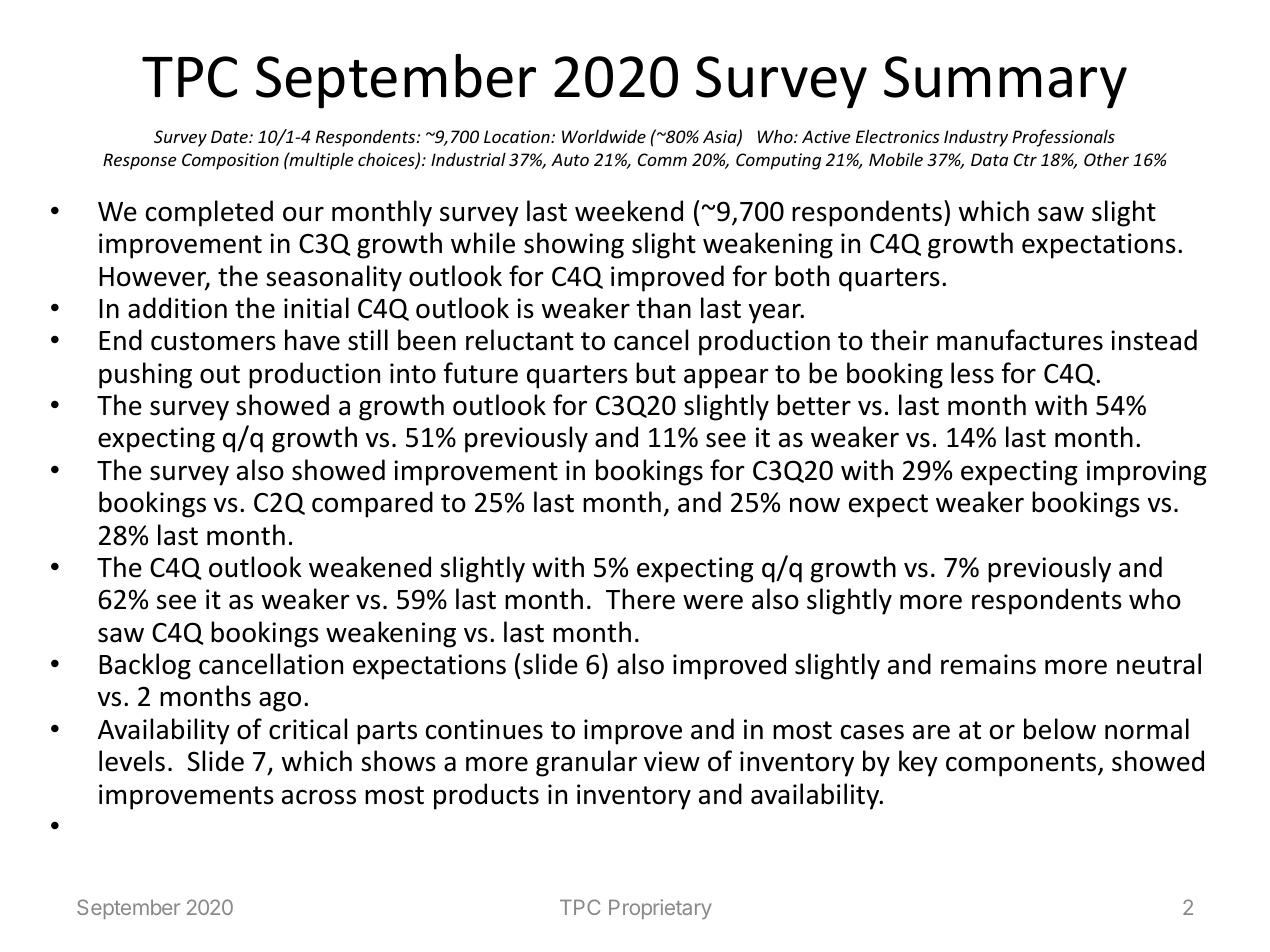  What do you see at coordinates (308, 729) in the page?
I see `critical` at bounding box center [308, 729].
